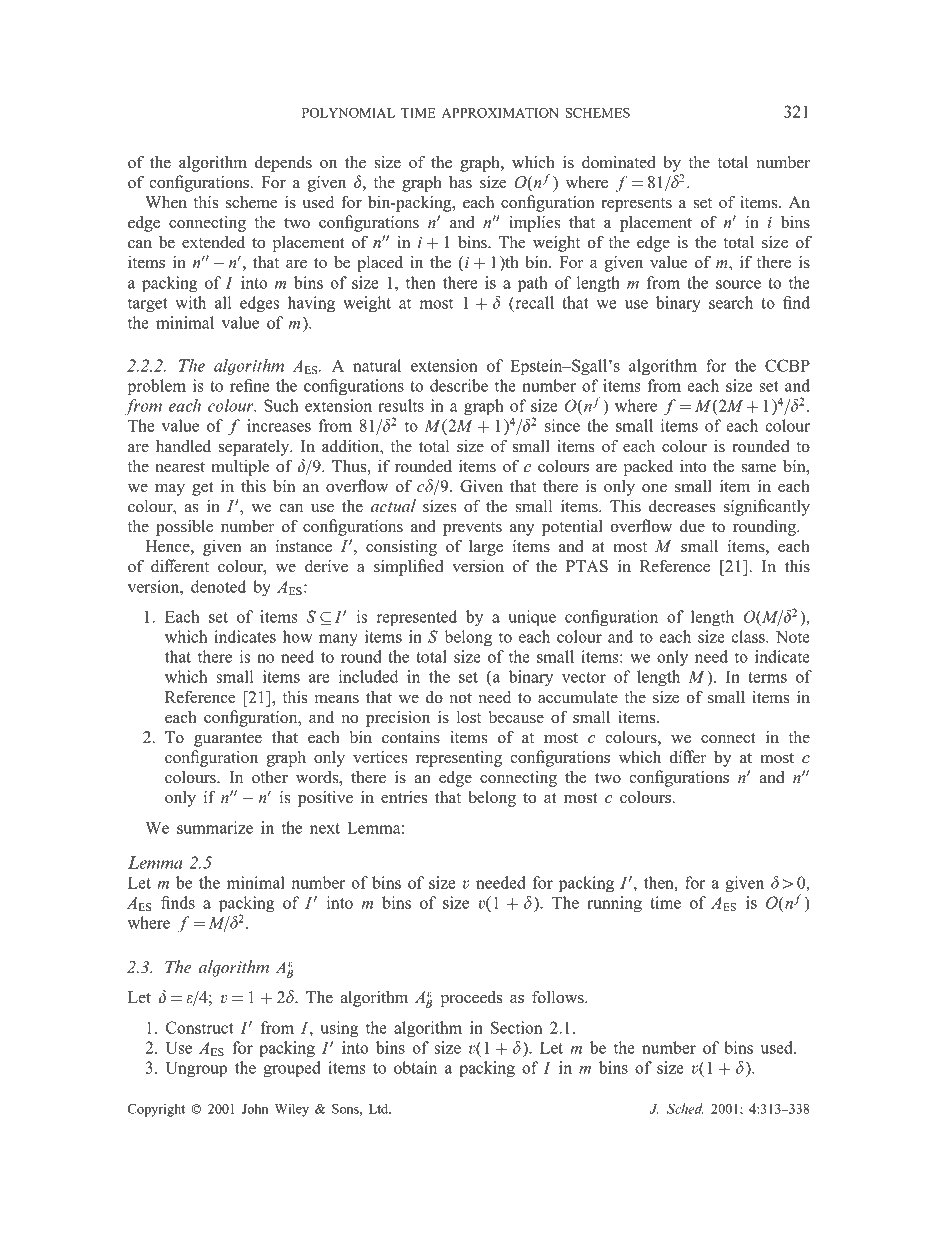  Describe the element at coordinates (401, 405) in the image. I see `results` at that location.
